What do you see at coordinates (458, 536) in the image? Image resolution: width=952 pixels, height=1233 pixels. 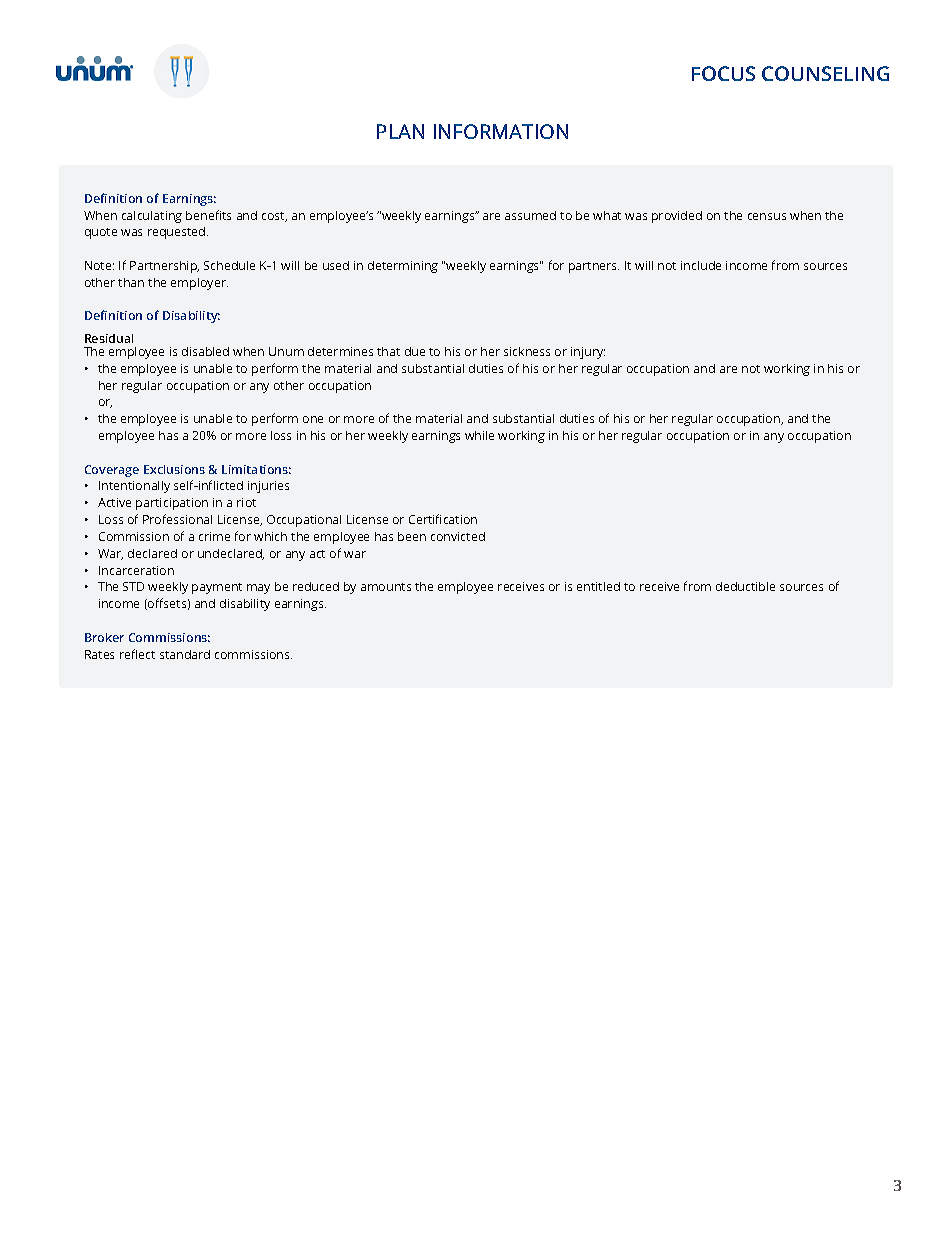 I see `convicted` at bounding box center [458, 536].
